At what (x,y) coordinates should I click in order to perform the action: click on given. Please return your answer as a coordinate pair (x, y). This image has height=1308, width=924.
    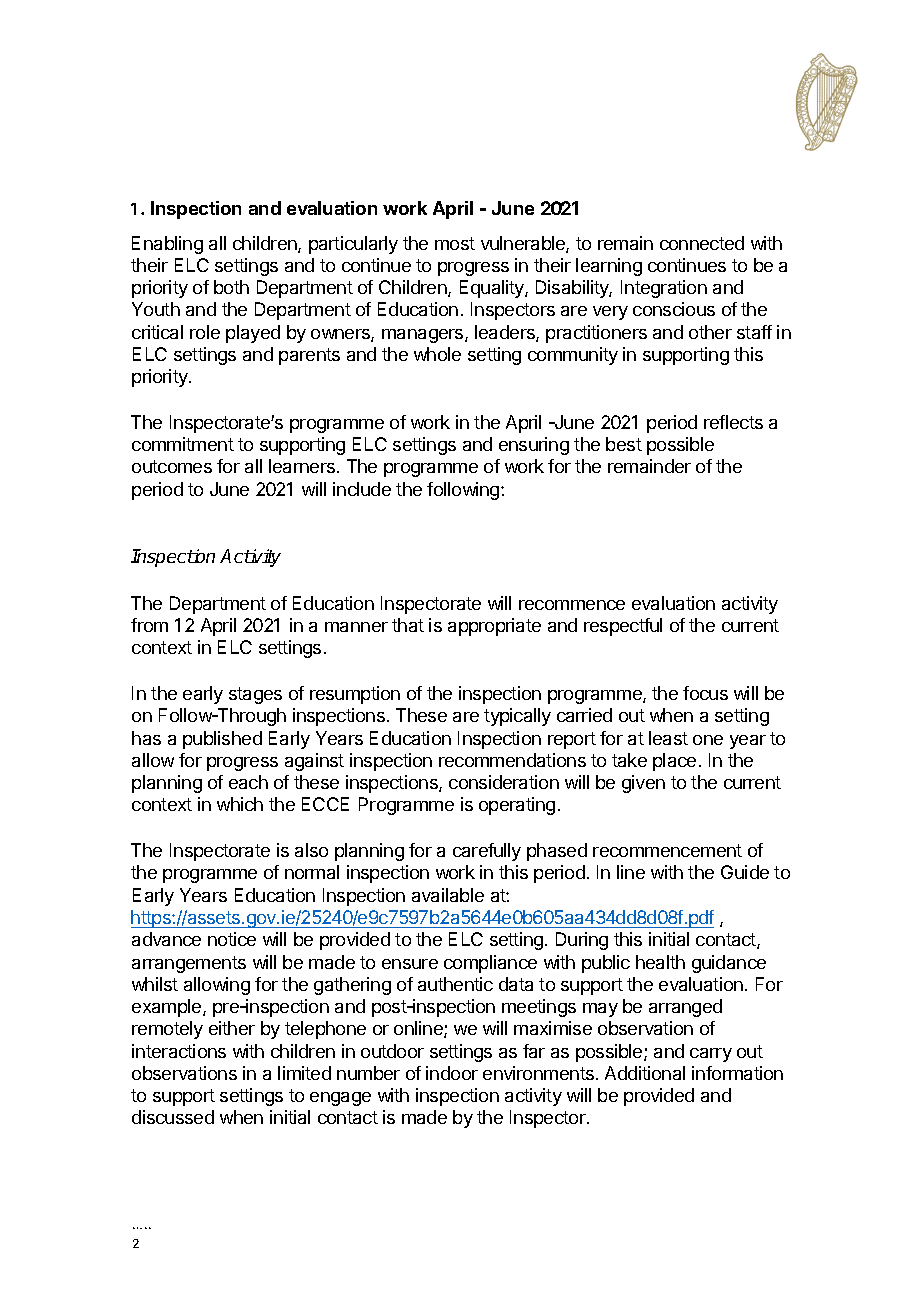
    Looking at the image, I should click on (643, 784).
